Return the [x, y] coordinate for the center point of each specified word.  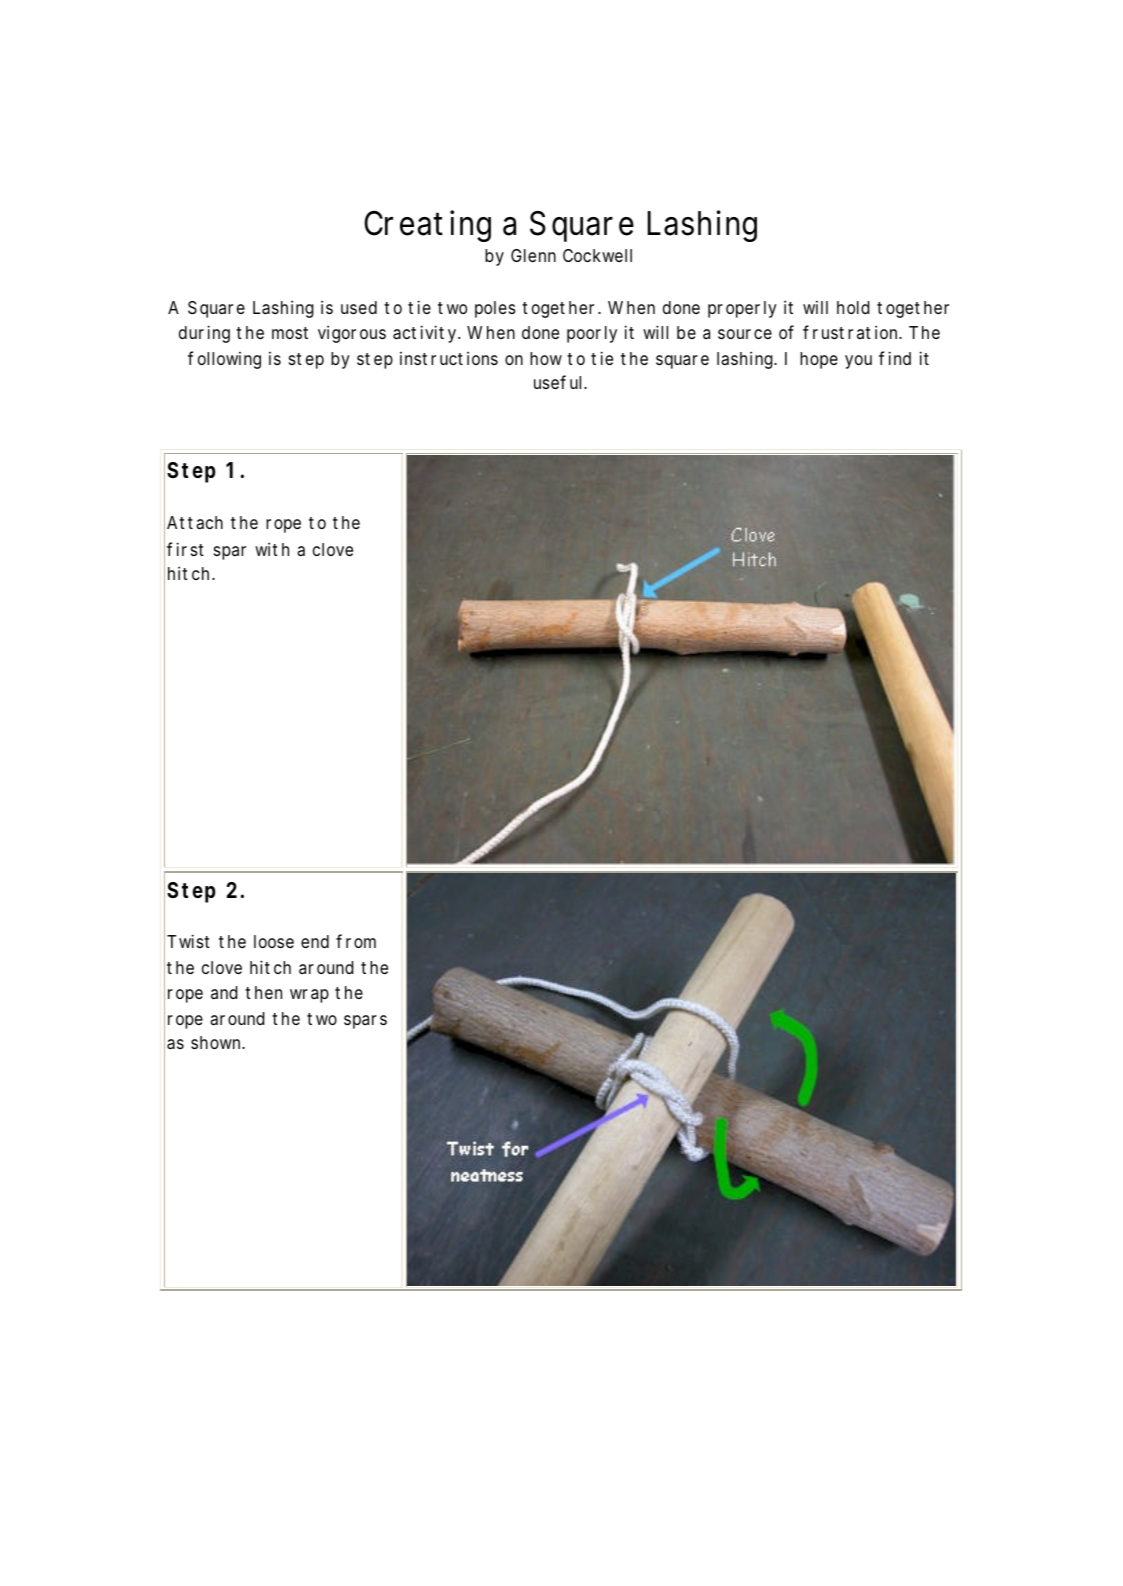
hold [853, 307]
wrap [309, 996]
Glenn [533, 255]
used [359, 307]
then [263, 992]
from [356, 941]
